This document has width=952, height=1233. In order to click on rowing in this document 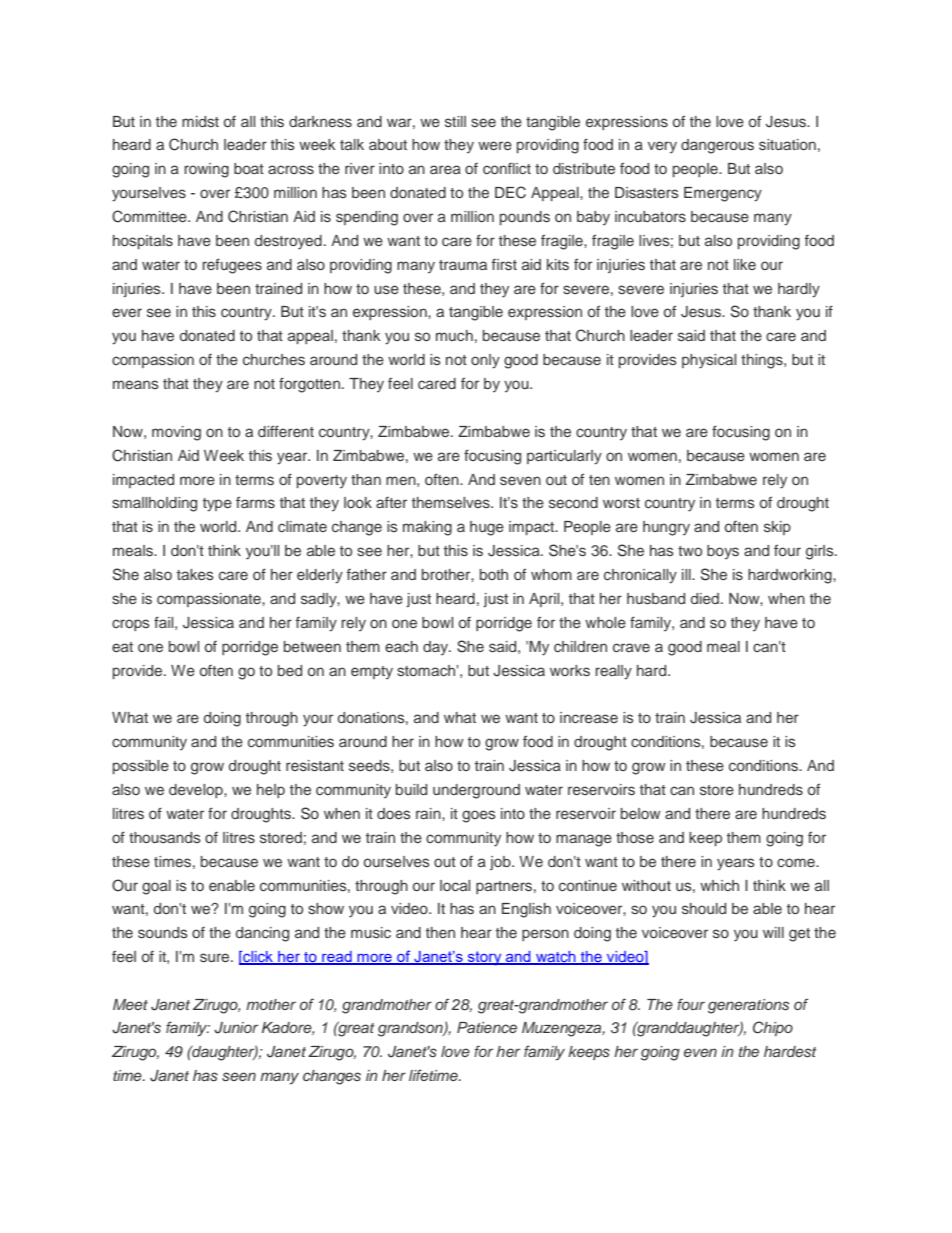, I will do `click(206, 170)`.
